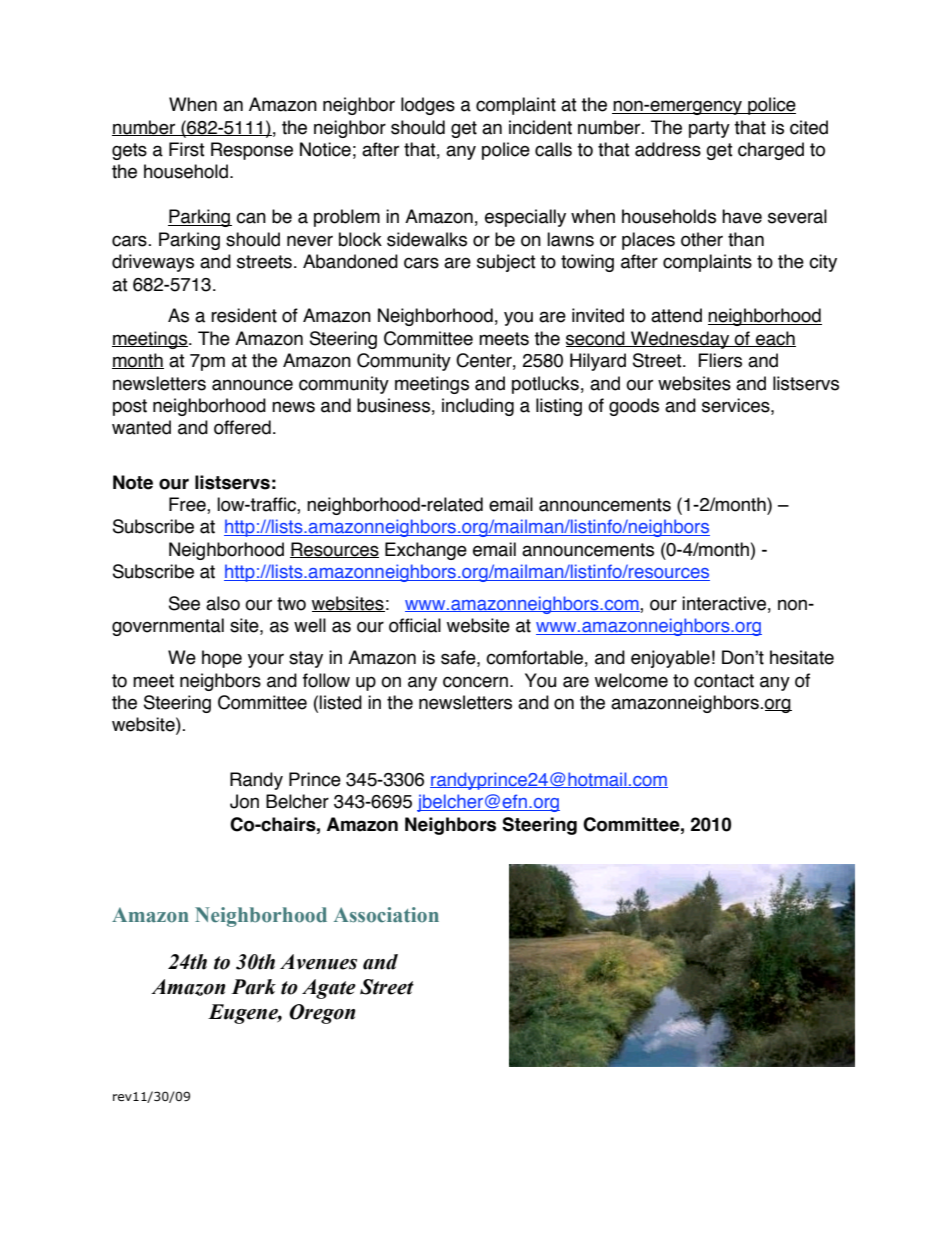 Image resolution: width=952 pixels, height=1233 pixels. I want to click on including, so click(478, 407).
